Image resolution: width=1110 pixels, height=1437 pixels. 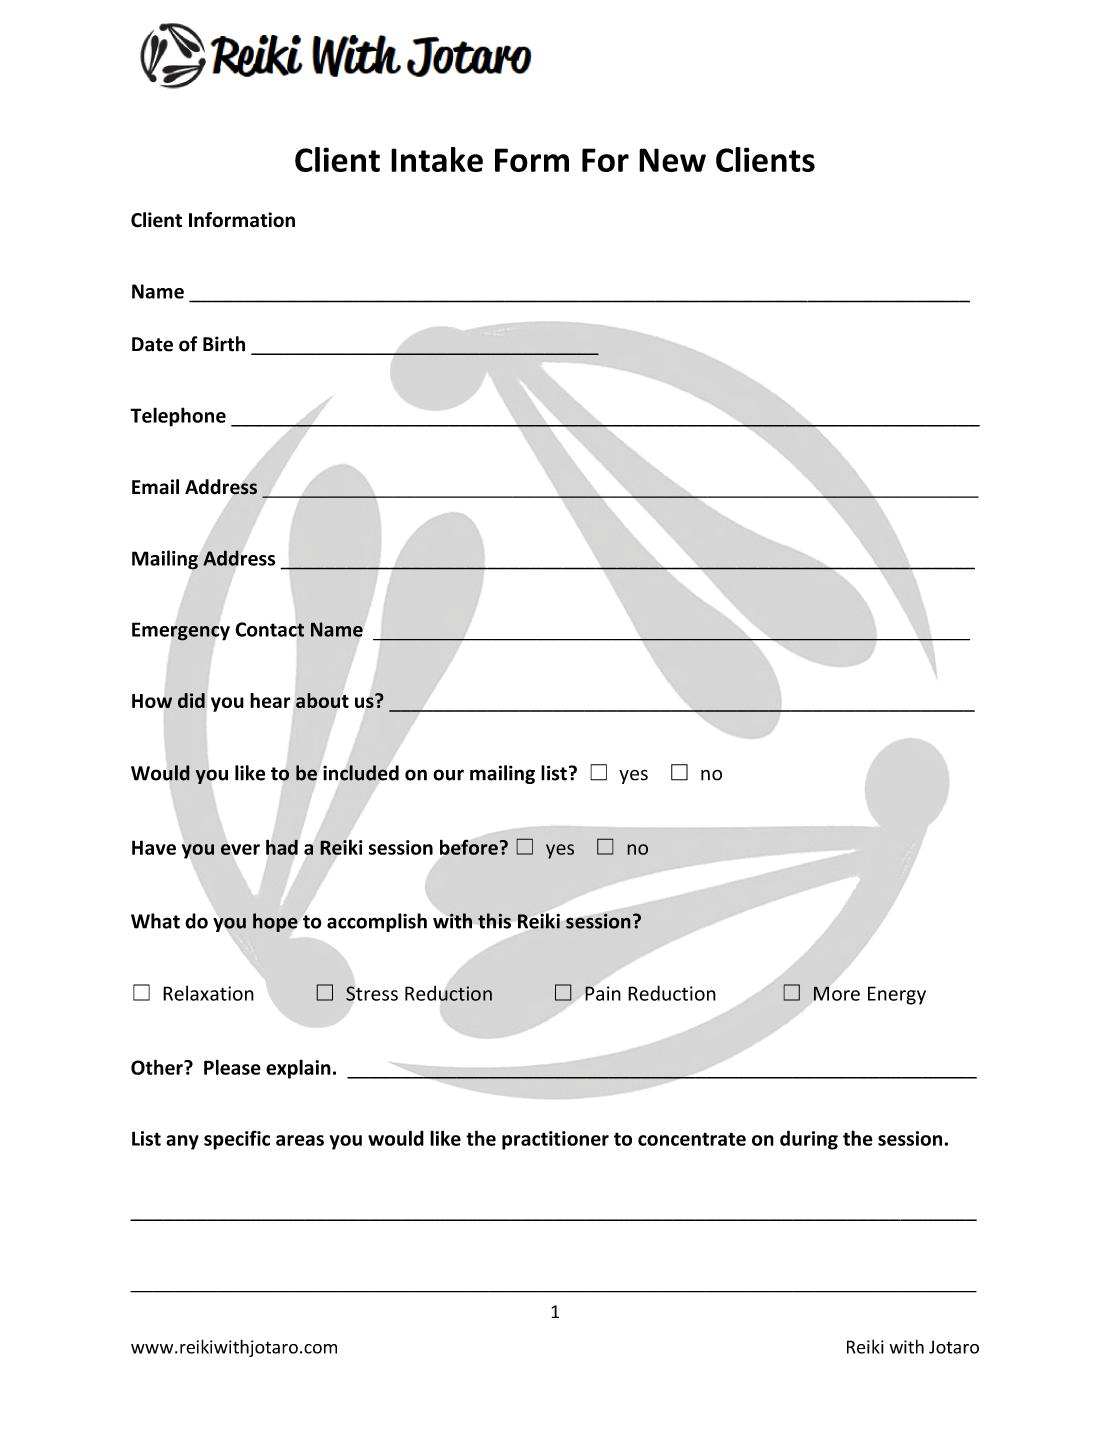 I want to click on Email, so click(x=155, y=487).
